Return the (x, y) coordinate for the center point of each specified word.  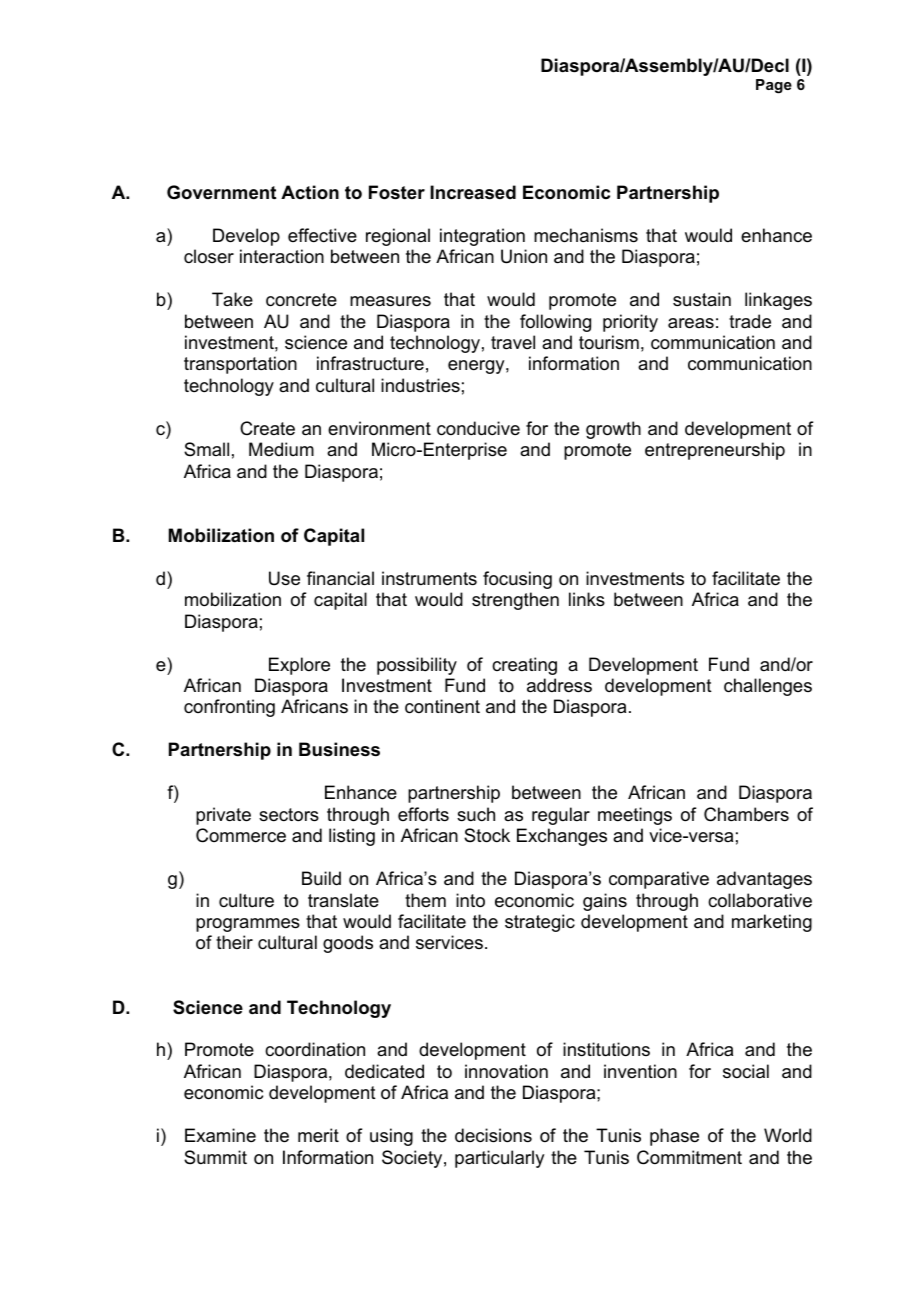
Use (284, 578)
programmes (248, 925)
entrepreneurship (715, 451)
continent (442, 706)
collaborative (760, 900)
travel (513, 342)
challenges (768, 687)
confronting (229, 708)
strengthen (515, 601)
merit (318, 1135)
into (470, 900)
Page (774, 86)
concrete (301, 300)
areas (691, 323)
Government (221, 192)
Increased (473, 192)
